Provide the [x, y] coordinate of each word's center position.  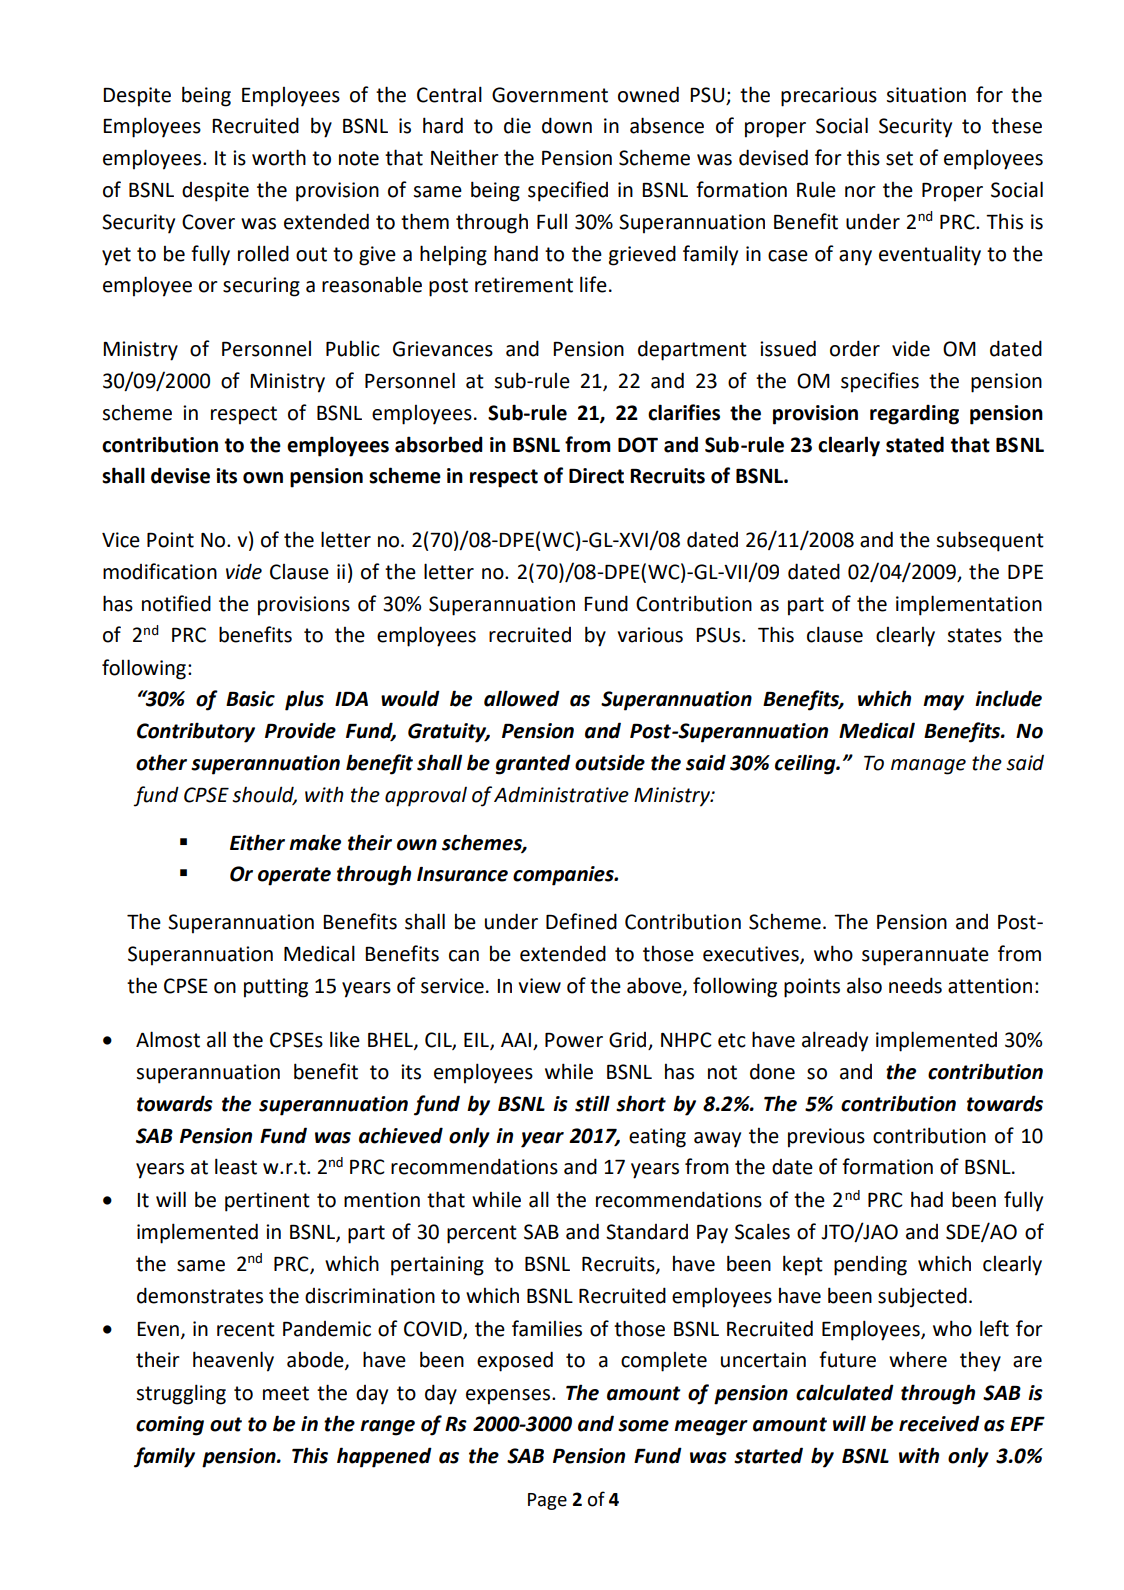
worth [279, 157]
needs [915, 985]
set [899, 158]
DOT [638, 445]
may [943, 703]
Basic [250, 699]
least [236, 1166]
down [567, 125]
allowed [522, 698]
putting [276, 988]
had [927, 1199]
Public [353, 348]
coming [170, 1426]
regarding [914, 414]
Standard [647, 1232]
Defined [581, 921]
